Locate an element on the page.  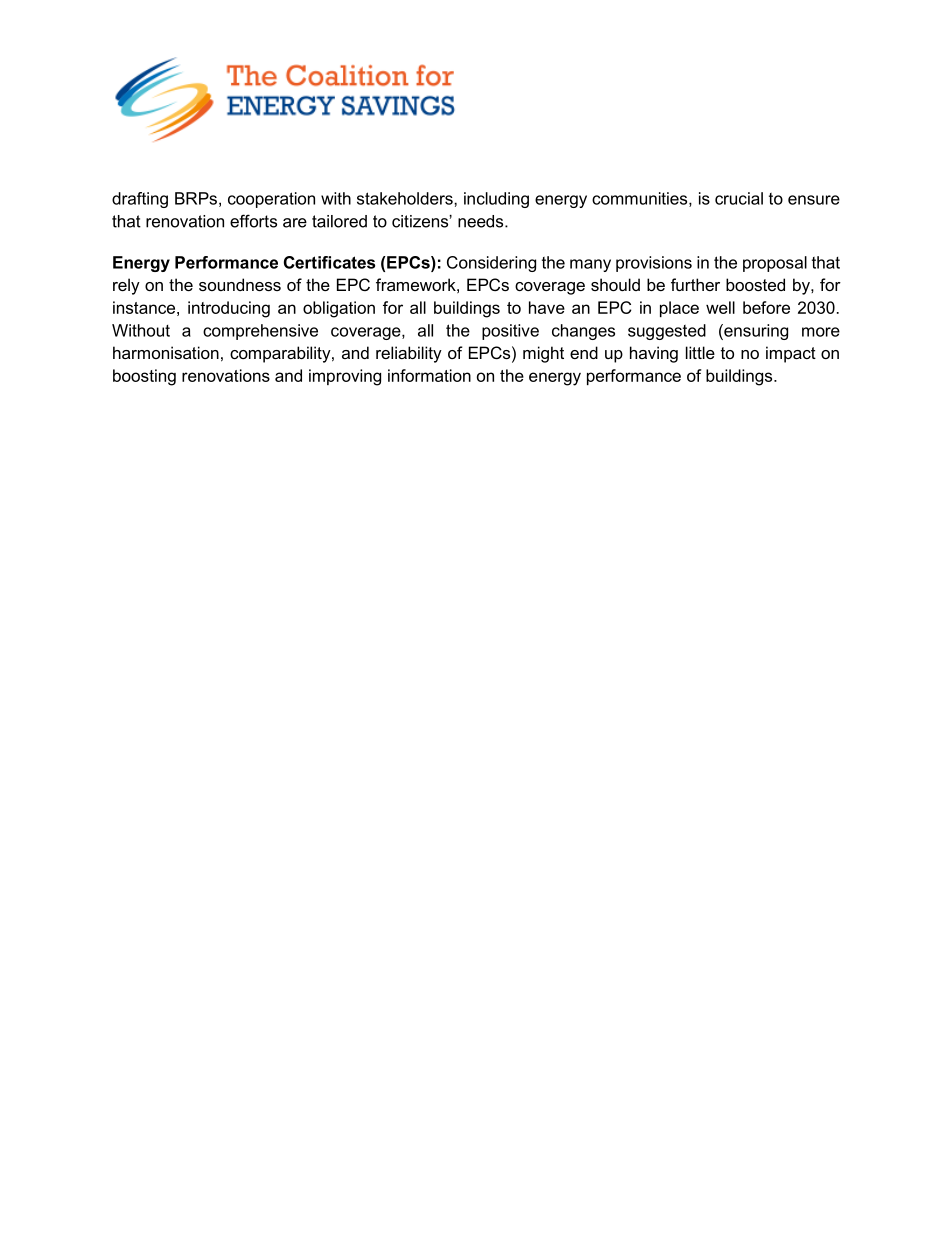
information is located at coordinates (429, 375).
